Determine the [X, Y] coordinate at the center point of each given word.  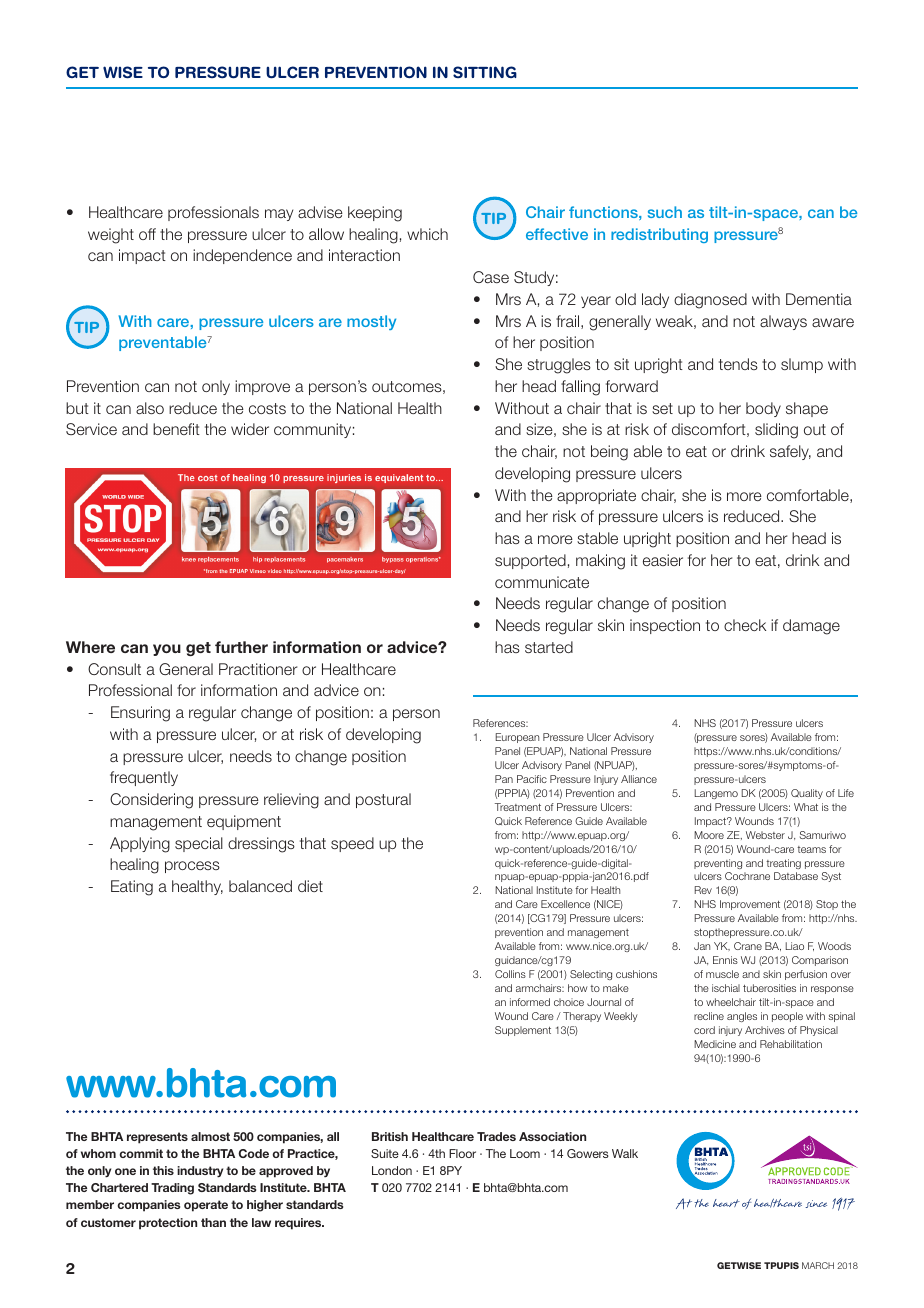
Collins [510, 974]
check [745, 625]
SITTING [485, 72]
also [150, 408]
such [665, 212]
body [763, 409]
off [147, 234]
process [192, 867]
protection [168, 1224]
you [167, 650]
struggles [559, 366]
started [549, 647]
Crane [748, 946]
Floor [462, 1153]
